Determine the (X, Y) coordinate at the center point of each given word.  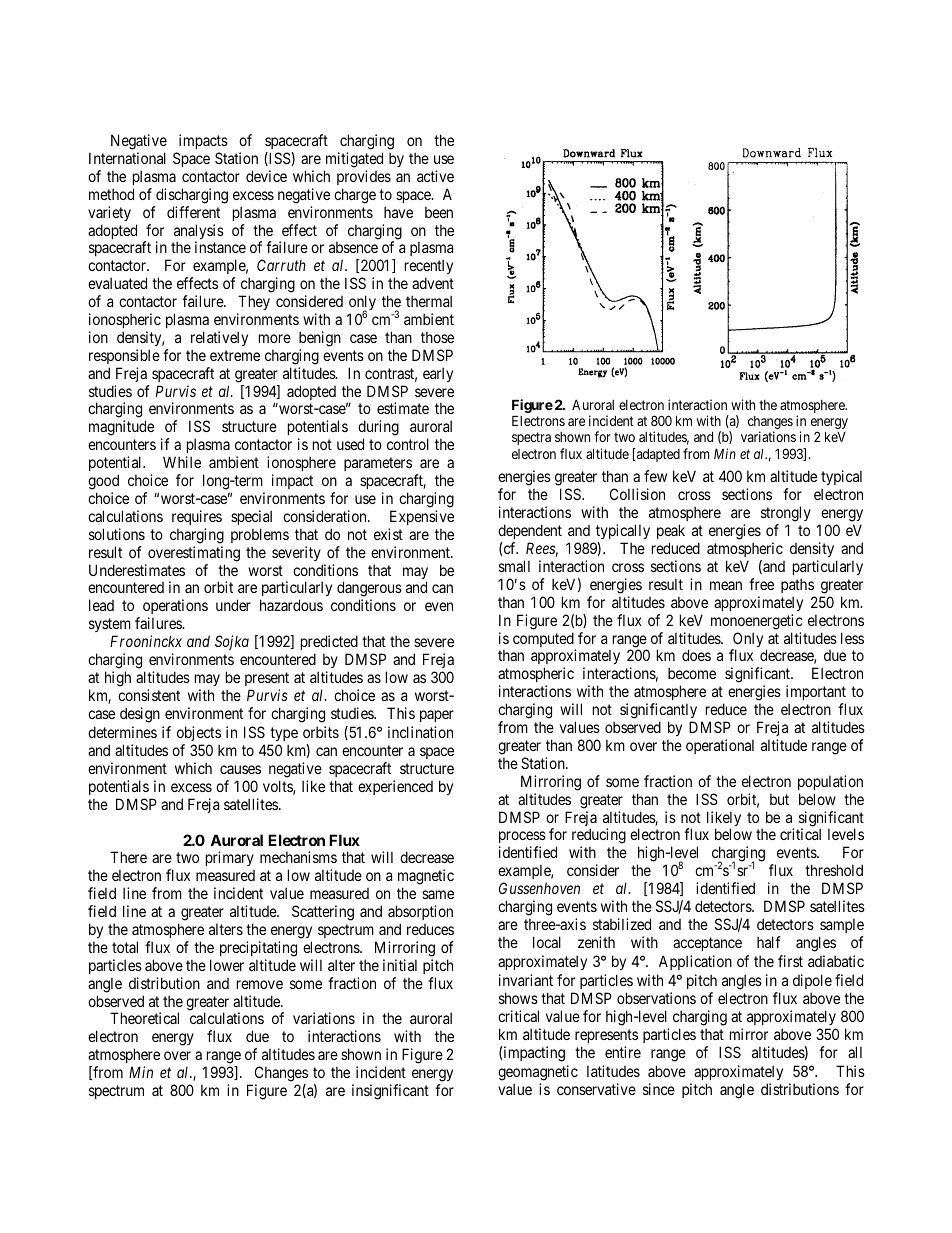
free (761, 584)
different (193, 212)
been (439, 212)
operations (175, 608)
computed (544, 641)
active (435, 176)
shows (518, 998)
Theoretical (144, 1018)
